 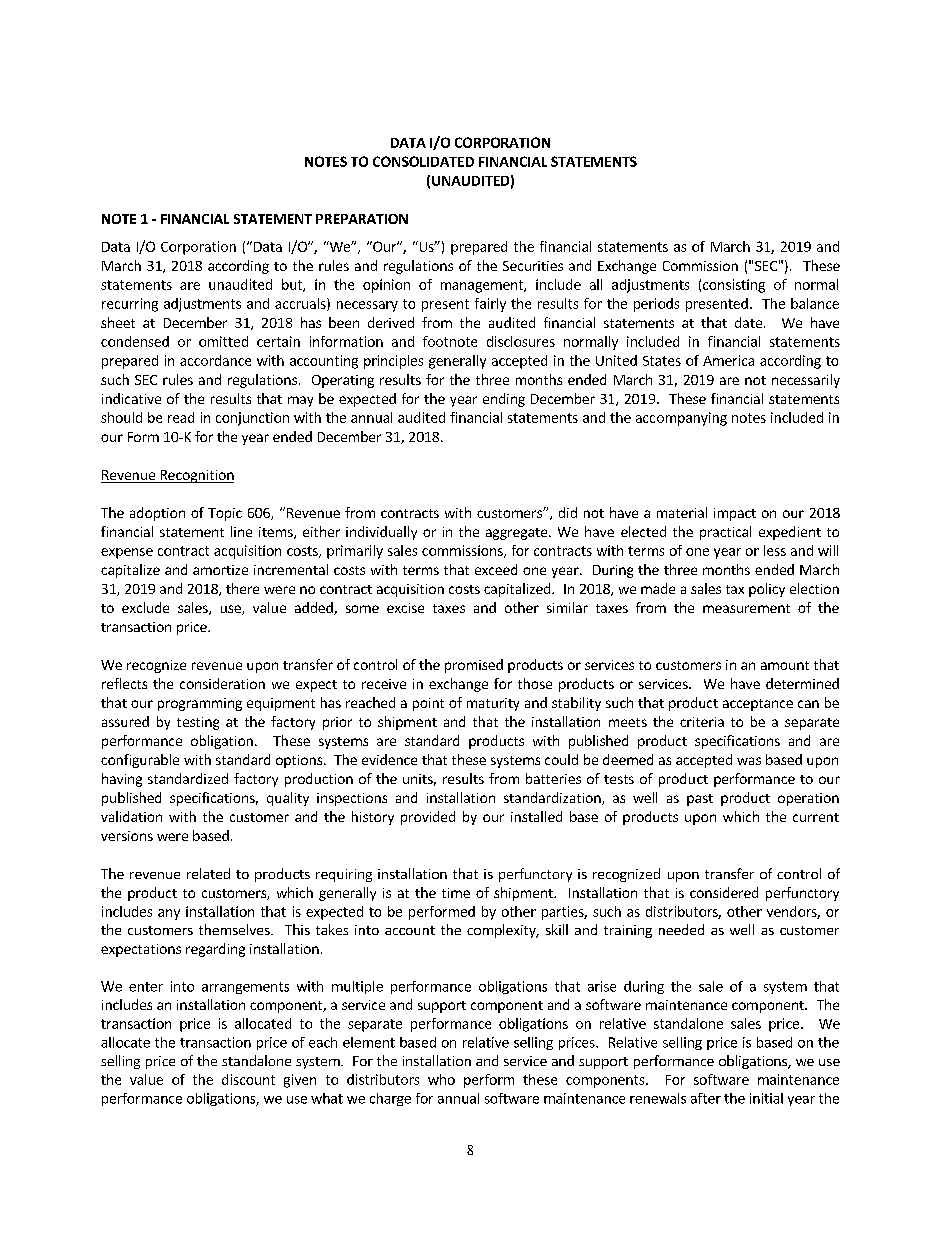 What do you see at coordinates (474, 666) in the page?
I see `promised` at bounding box center [474, 666].
